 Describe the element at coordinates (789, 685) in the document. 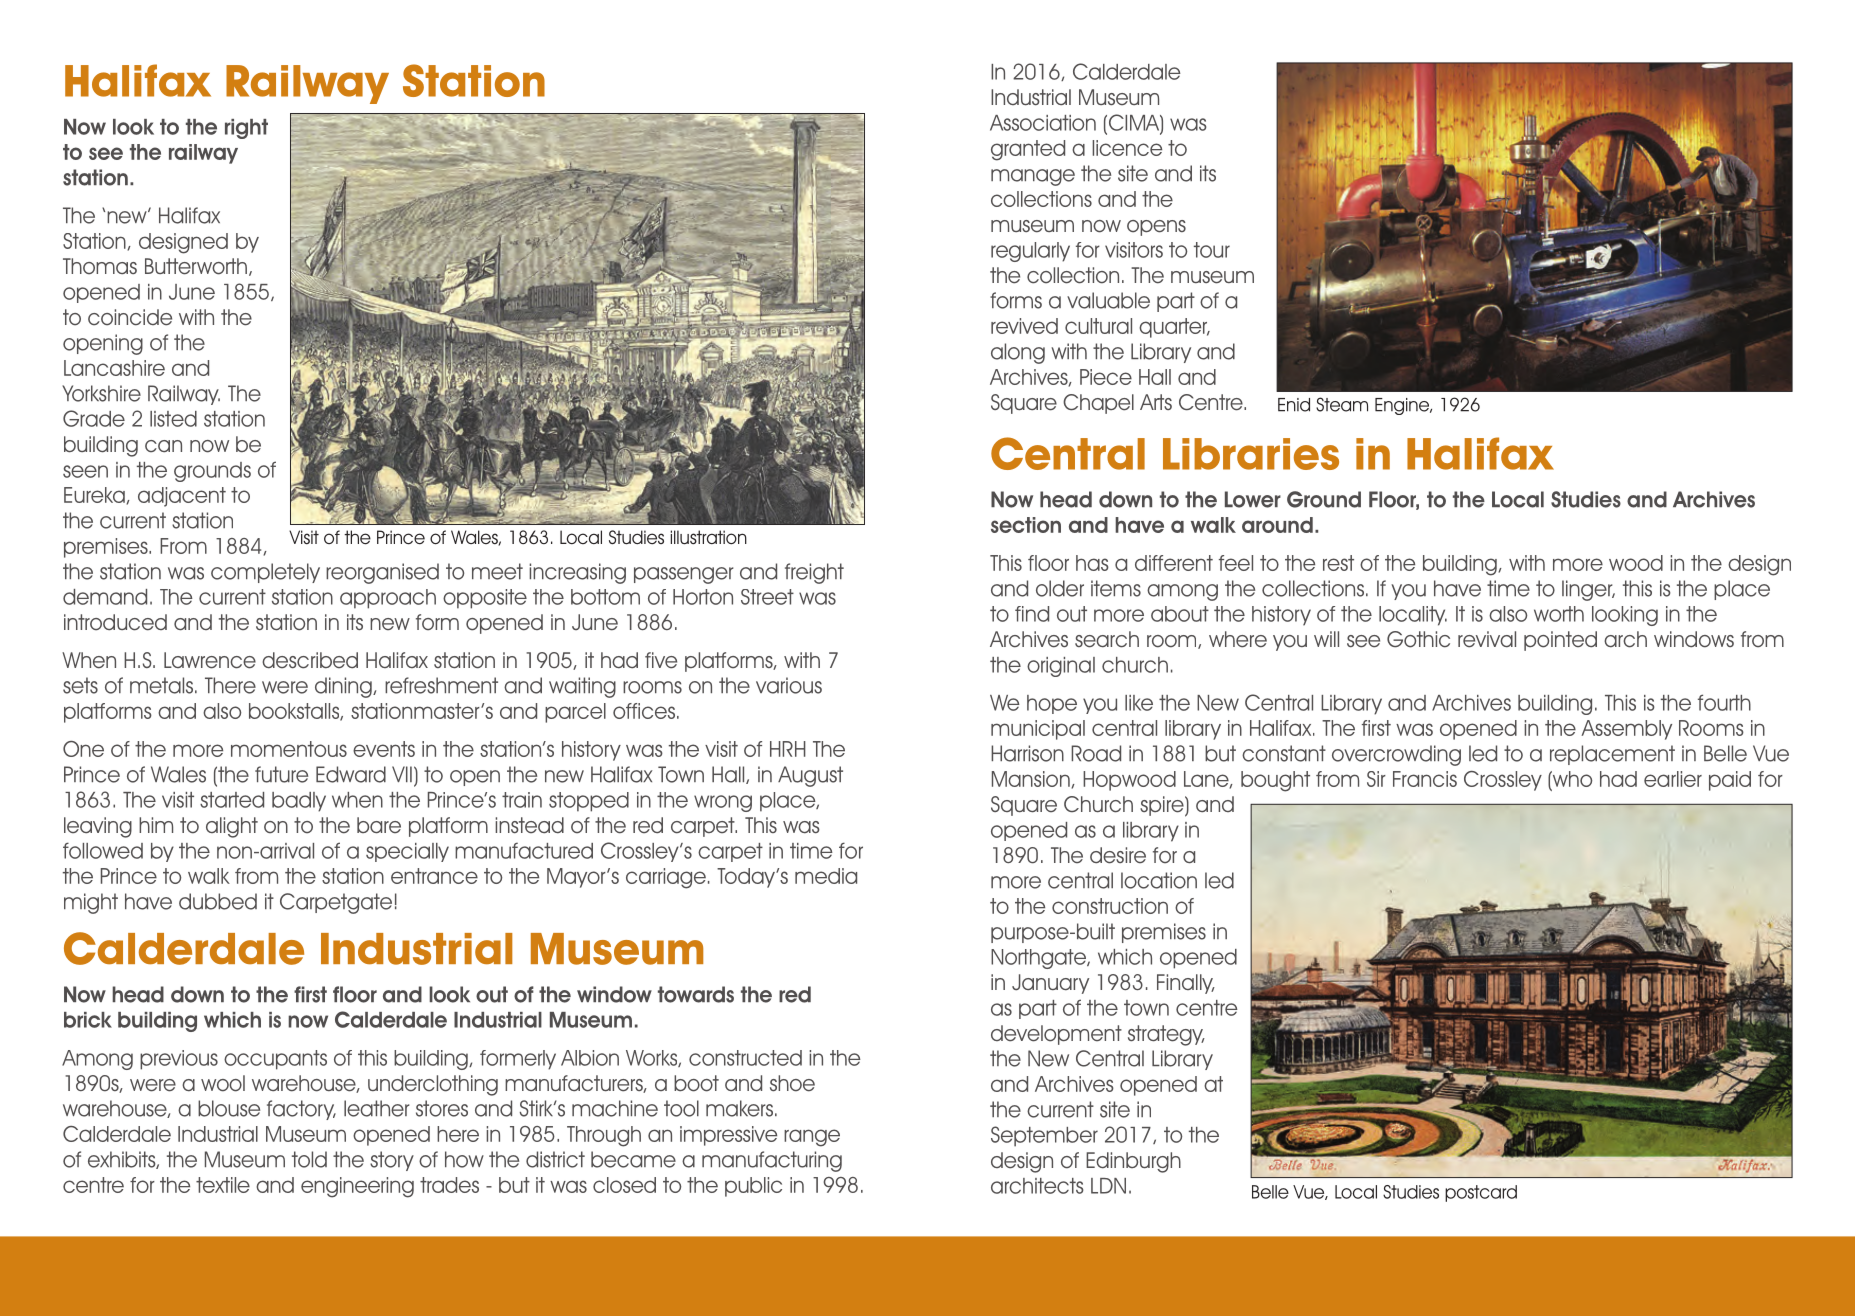

I see `various` at that location.
